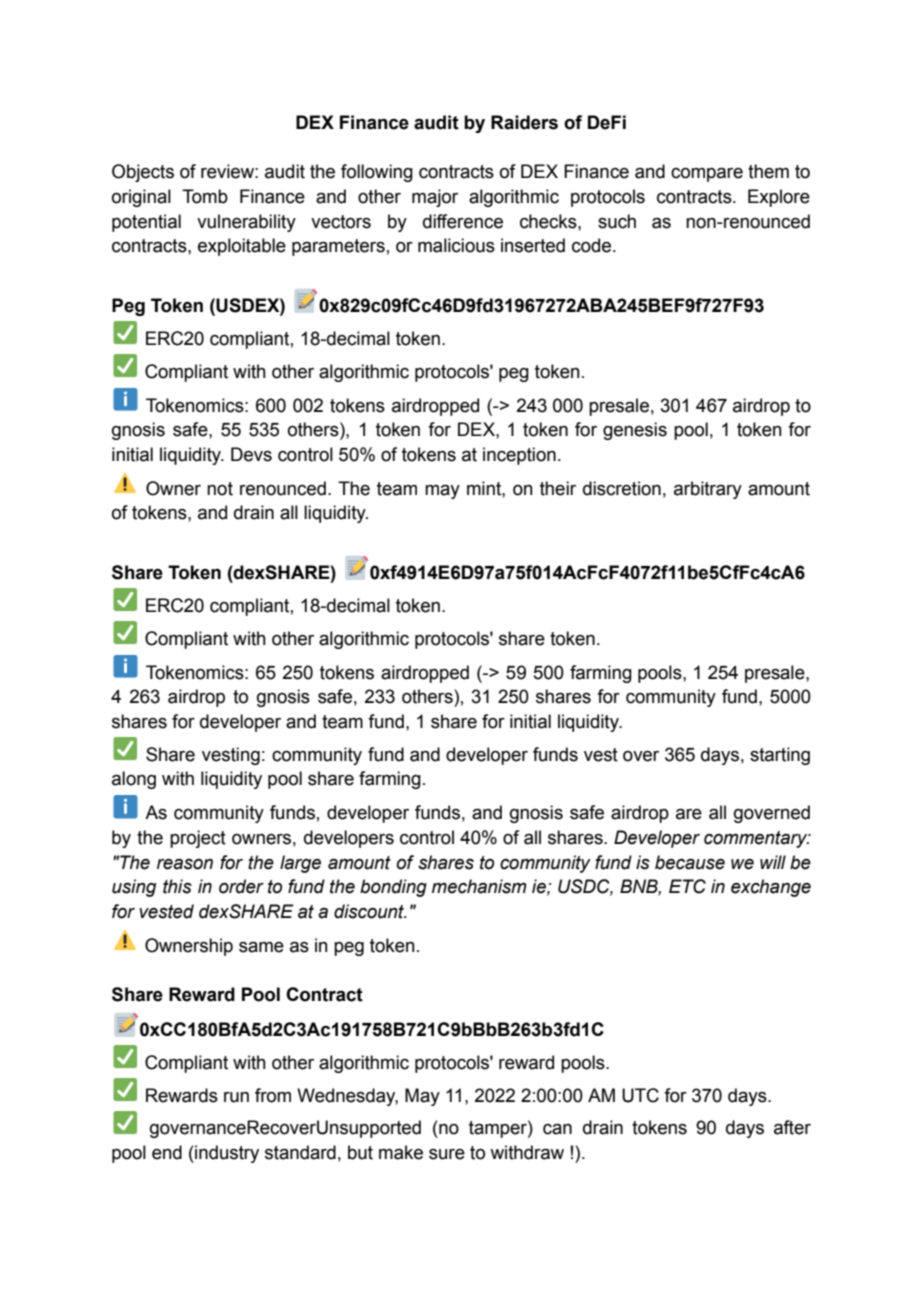 The width and height of the document is (924, 1307). What do you see at coordinates (435, 198) in the document?
I see `major` at bounding box center [435, 198].
